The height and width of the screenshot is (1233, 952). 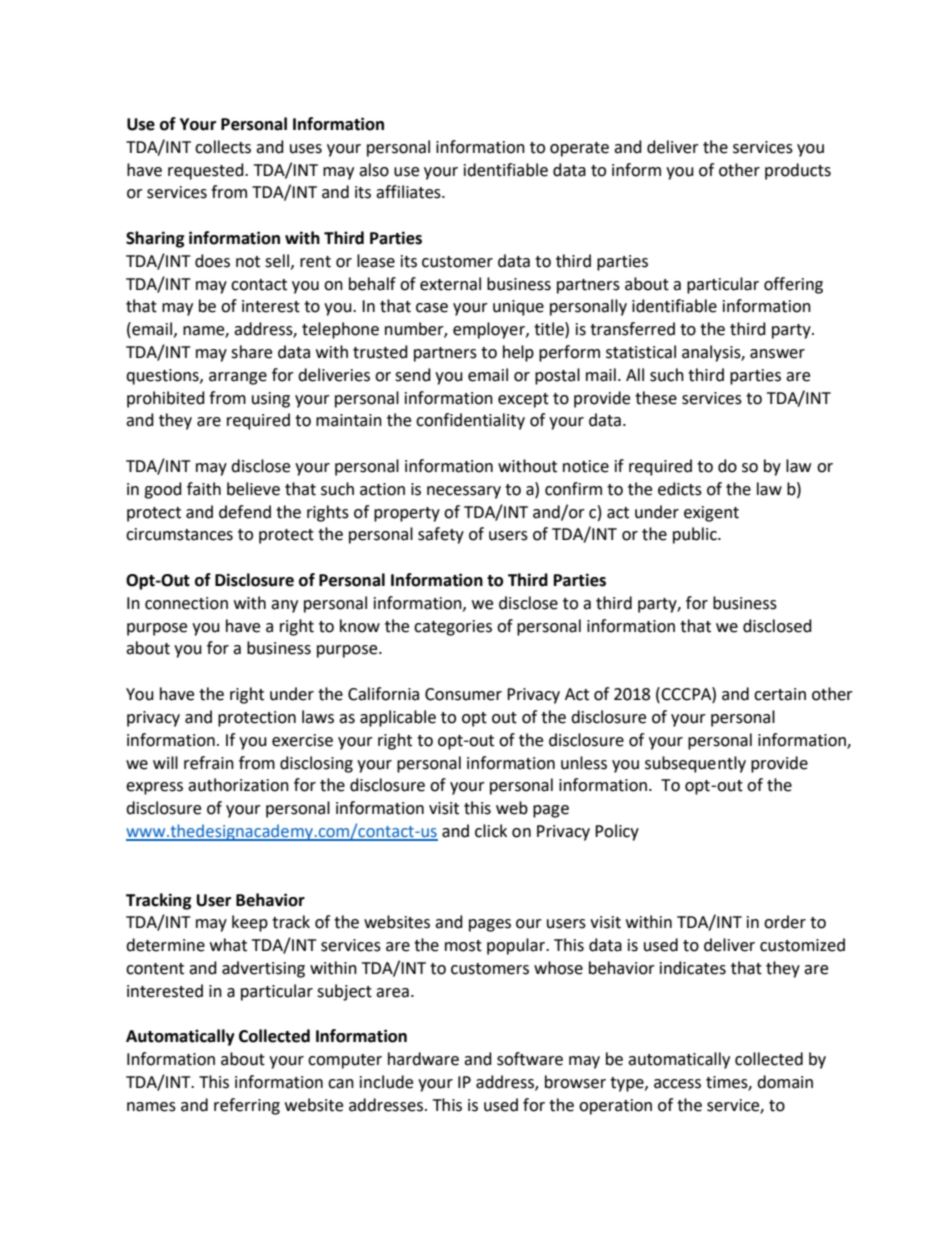 I want to click on products, so click(x=798, y=171).
